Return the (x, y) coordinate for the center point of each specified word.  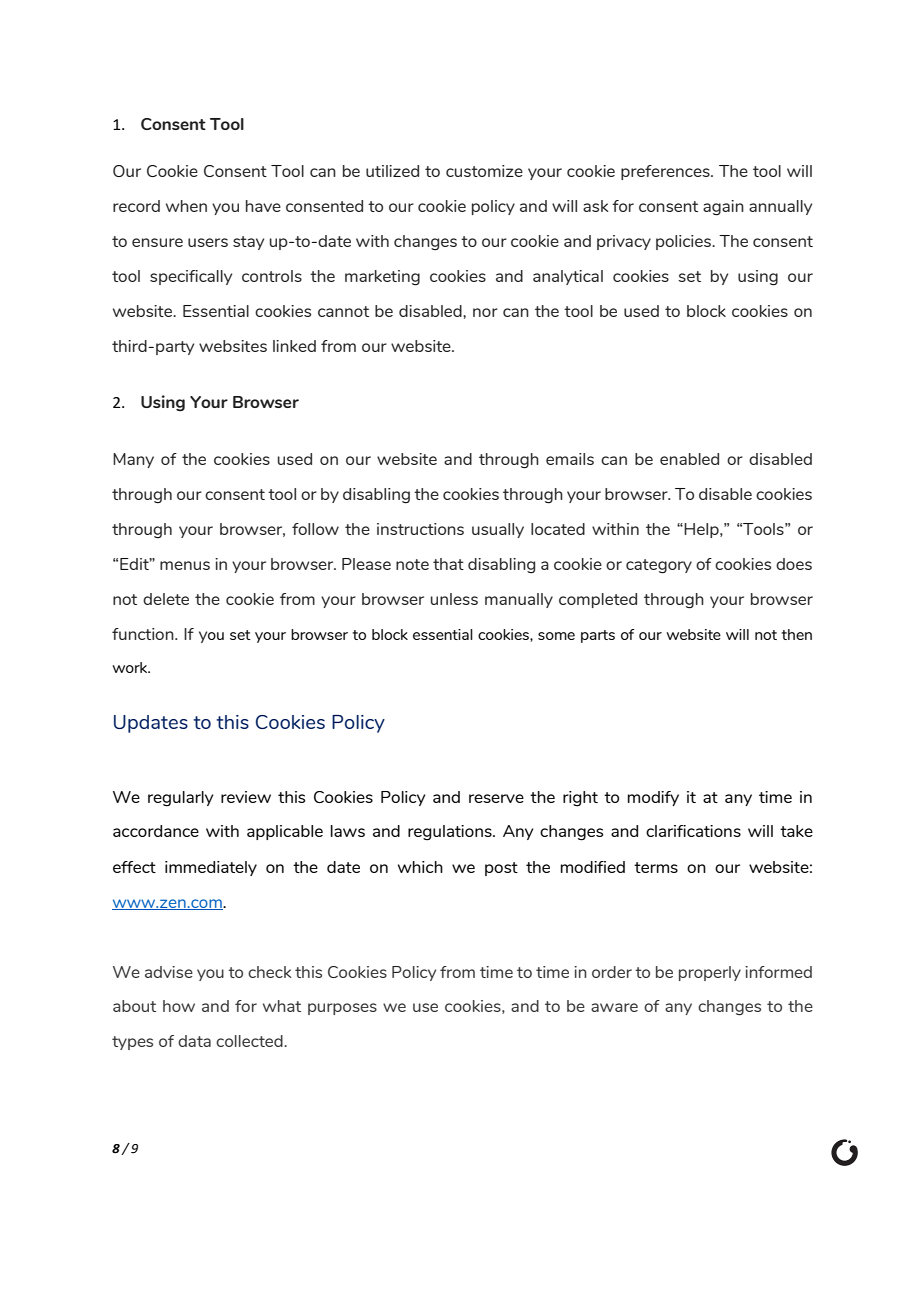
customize (484, 171)
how (179, 1006)
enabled (689, 459)
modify (653, 798)
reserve (496, 798)
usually (498, 530)
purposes (342, 1009)
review (246, 797)
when (186, 206)
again (723, 208)
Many (133, 460)
